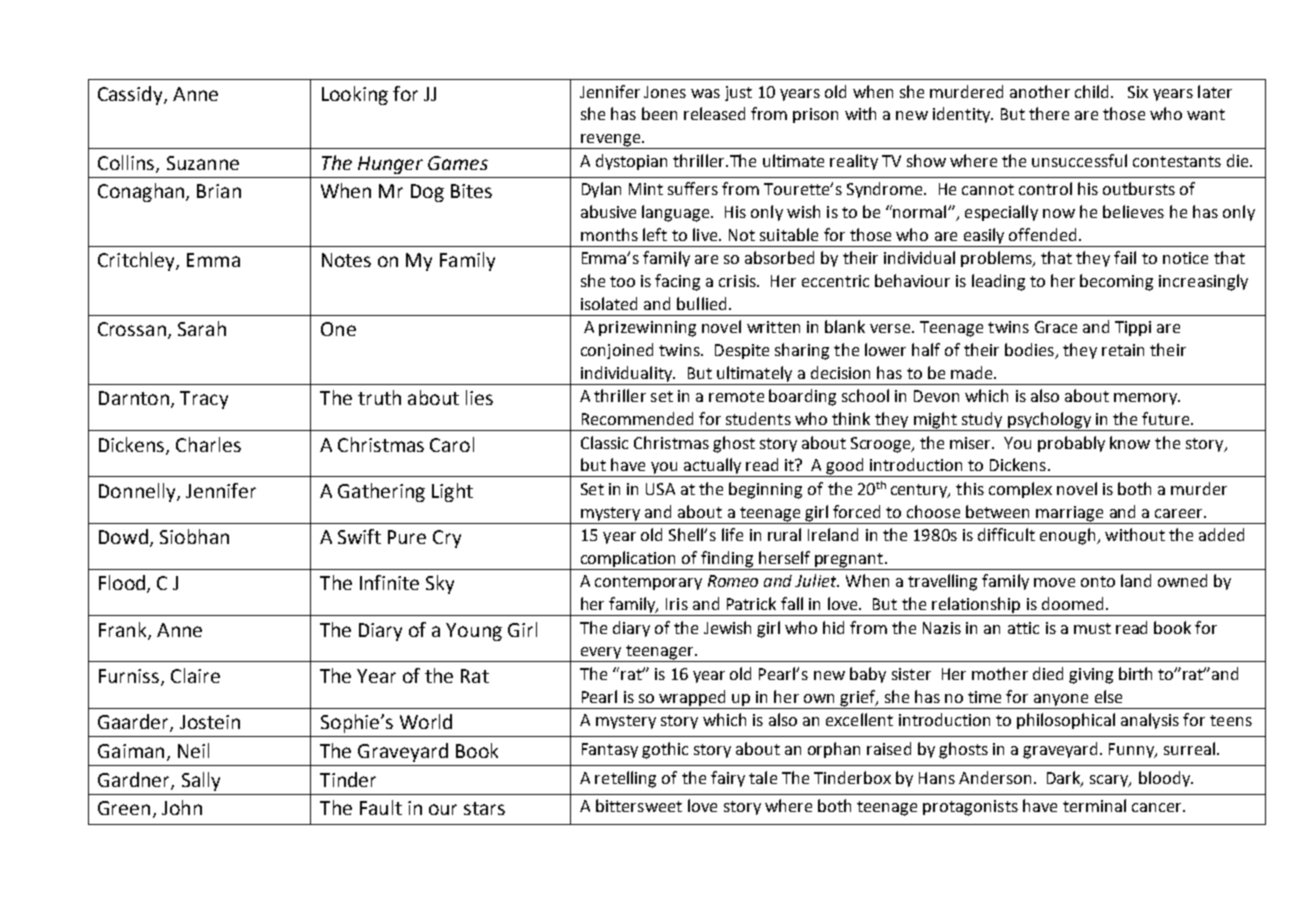 This screenshot has width=1308, height=924. What do you see at coordinates (1049, 113) in the screenshot?
I see `there` at bounding box center [1049, 113].
